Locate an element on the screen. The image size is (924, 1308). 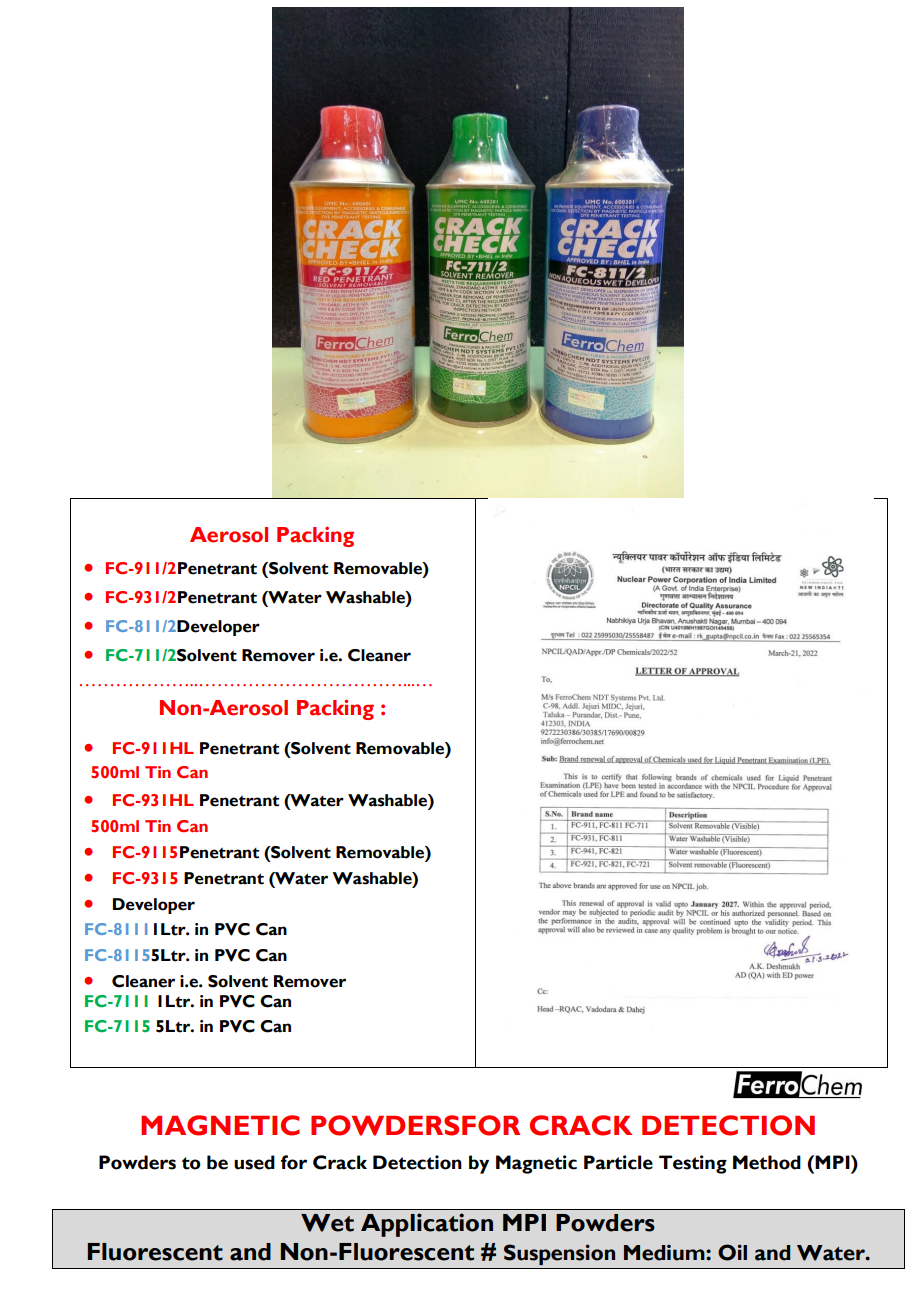
Particle is located at coordinates (618, 1162).
